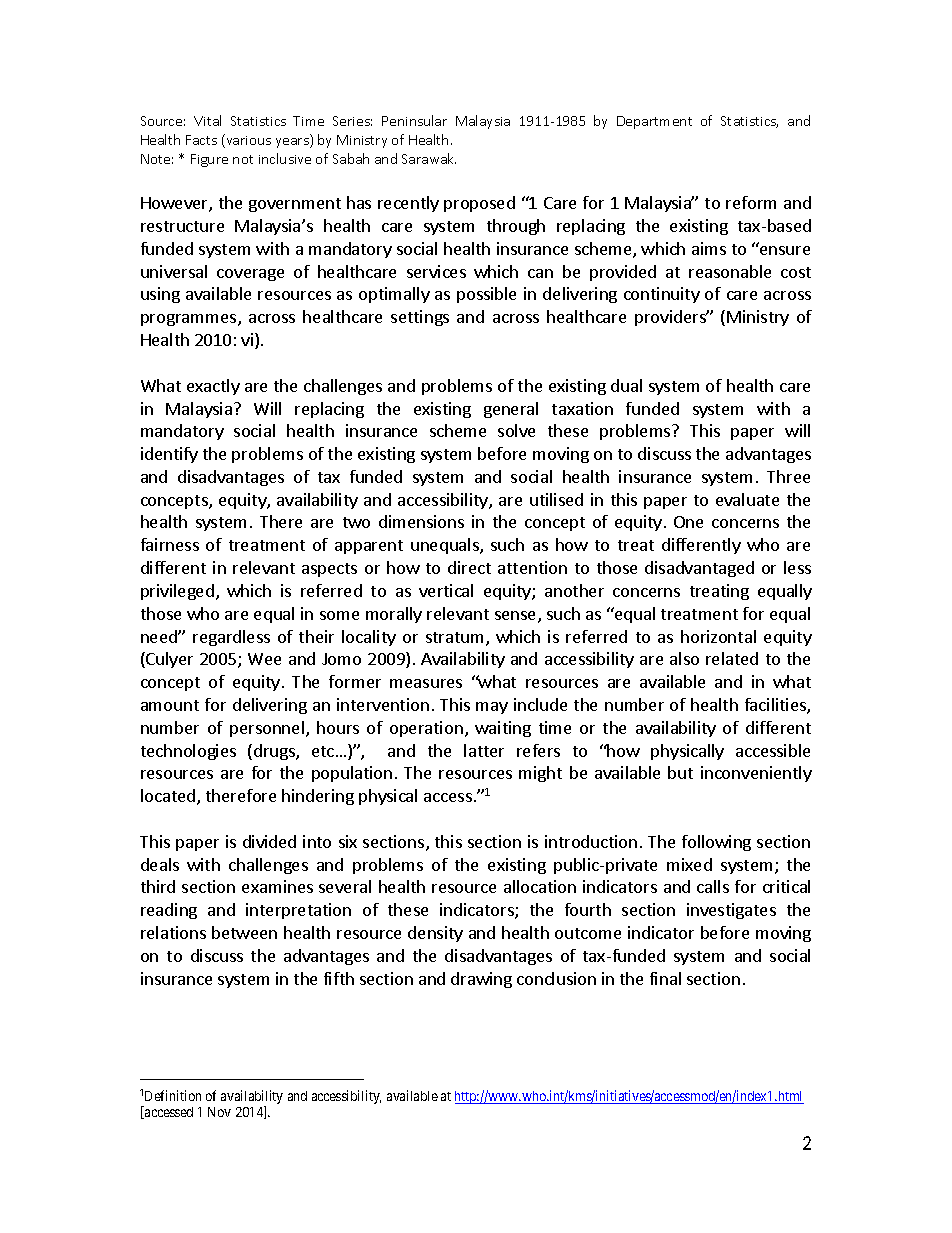  I want to click on stratum, so click(454, 637).
